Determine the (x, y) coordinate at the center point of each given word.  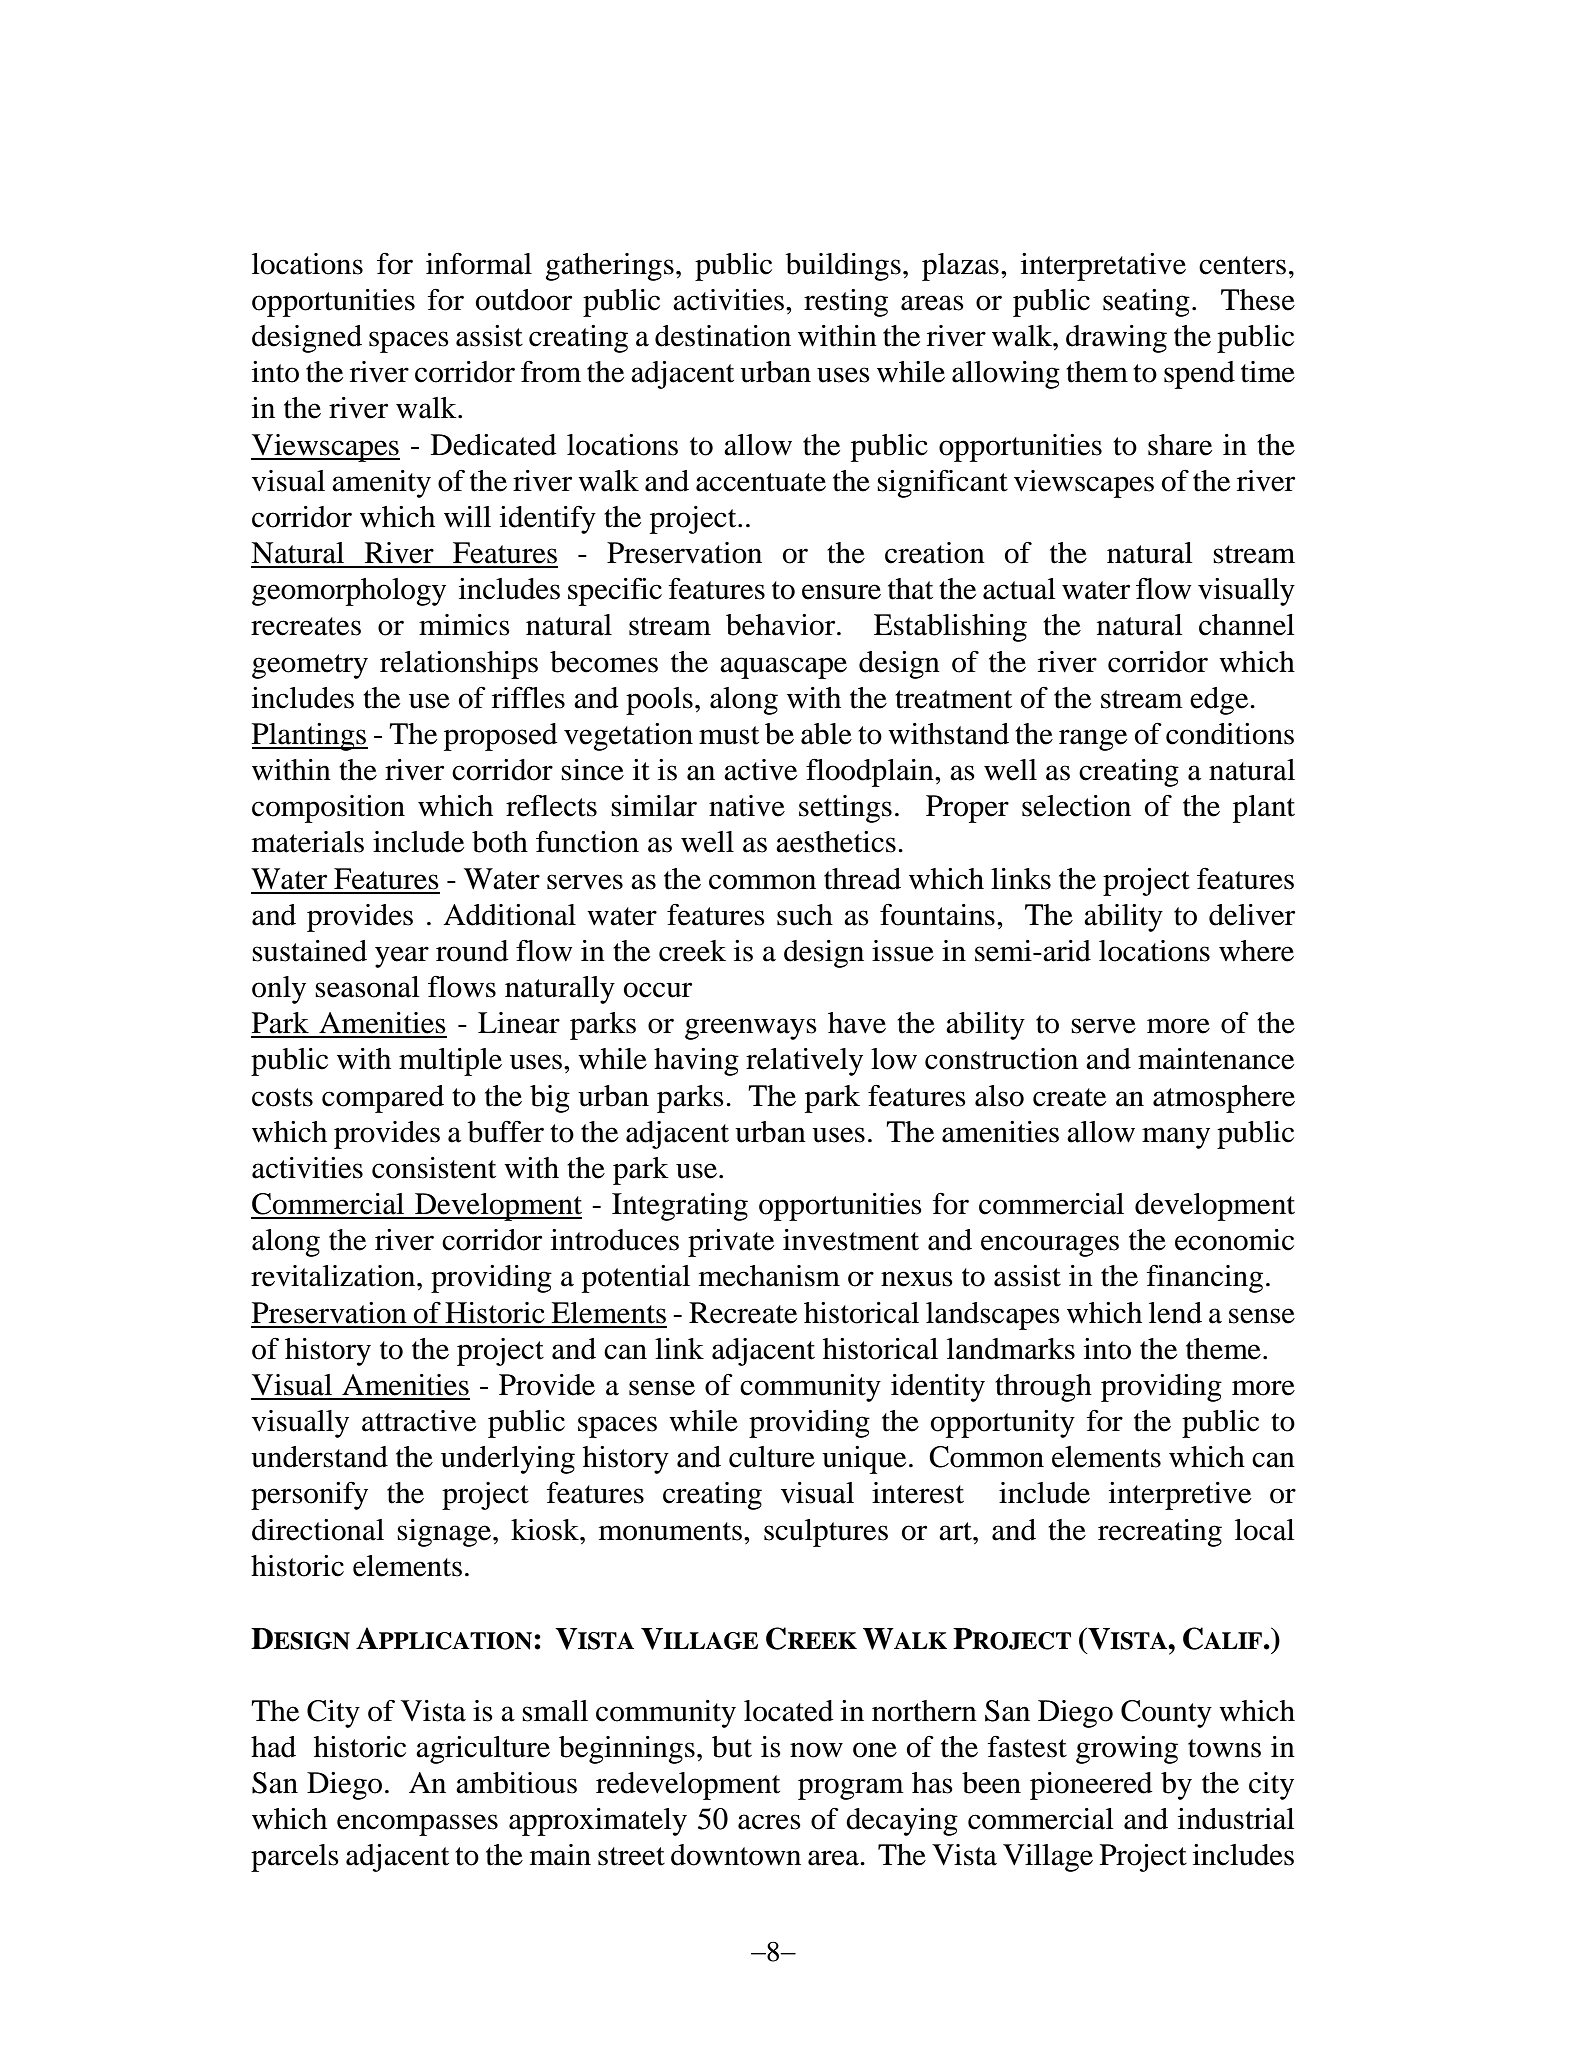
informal (479, 263)
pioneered (1091, 1786)
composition (328, 809)
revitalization (334, 1276)
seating (1146, 303)
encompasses (417, 1825)
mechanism (769, 1276)
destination (723, 336)
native (747, 806)
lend (1175, 1313)
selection (1076, 806)
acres (769, 1822)
